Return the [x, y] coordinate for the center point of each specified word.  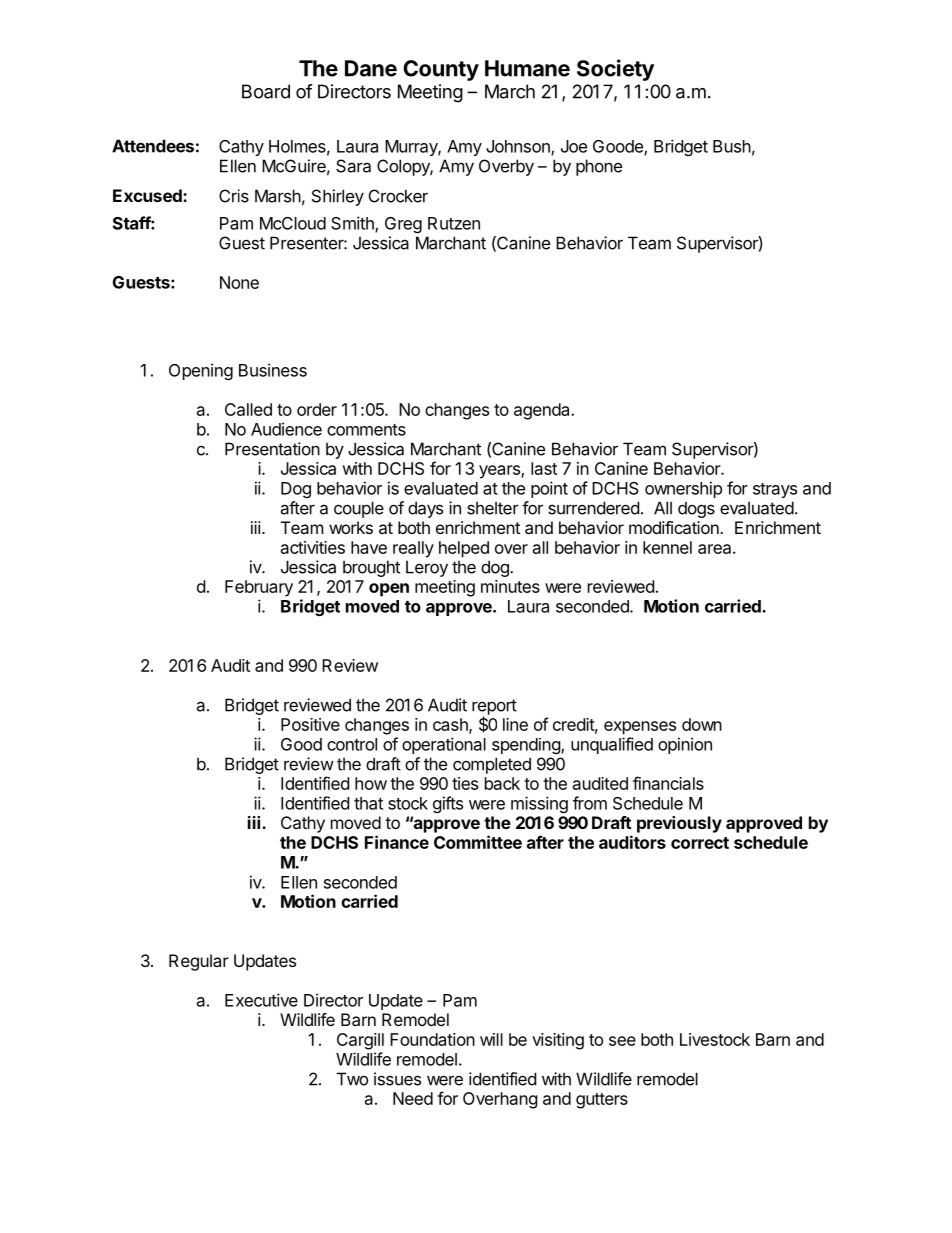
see [622, 1041]
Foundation [432, 1039]
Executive [261, 1000]
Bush [732, 146]
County [441, 70]
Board [266, 91]
